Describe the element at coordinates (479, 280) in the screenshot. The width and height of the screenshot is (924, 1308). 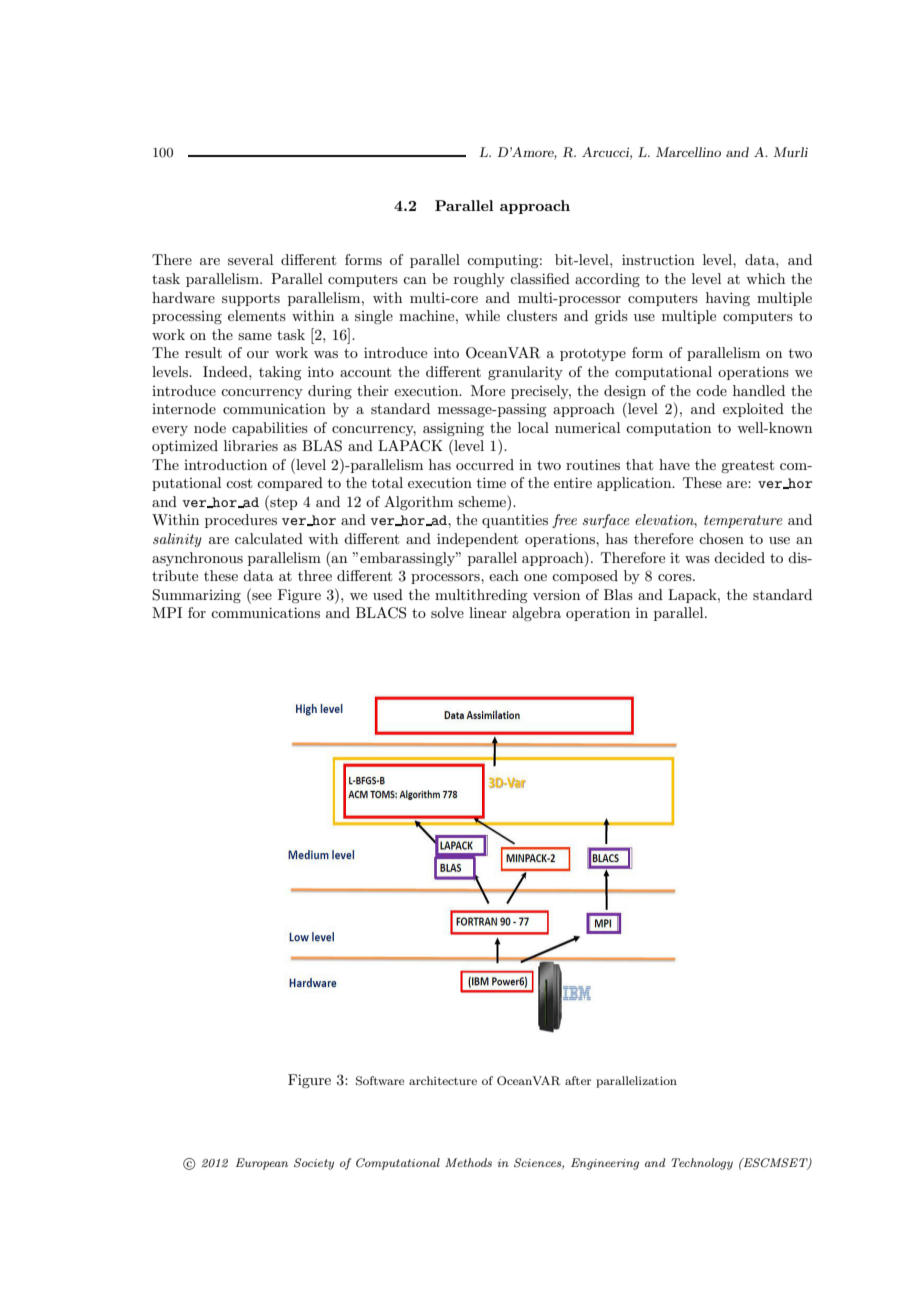
I see `roughly` at that location.
